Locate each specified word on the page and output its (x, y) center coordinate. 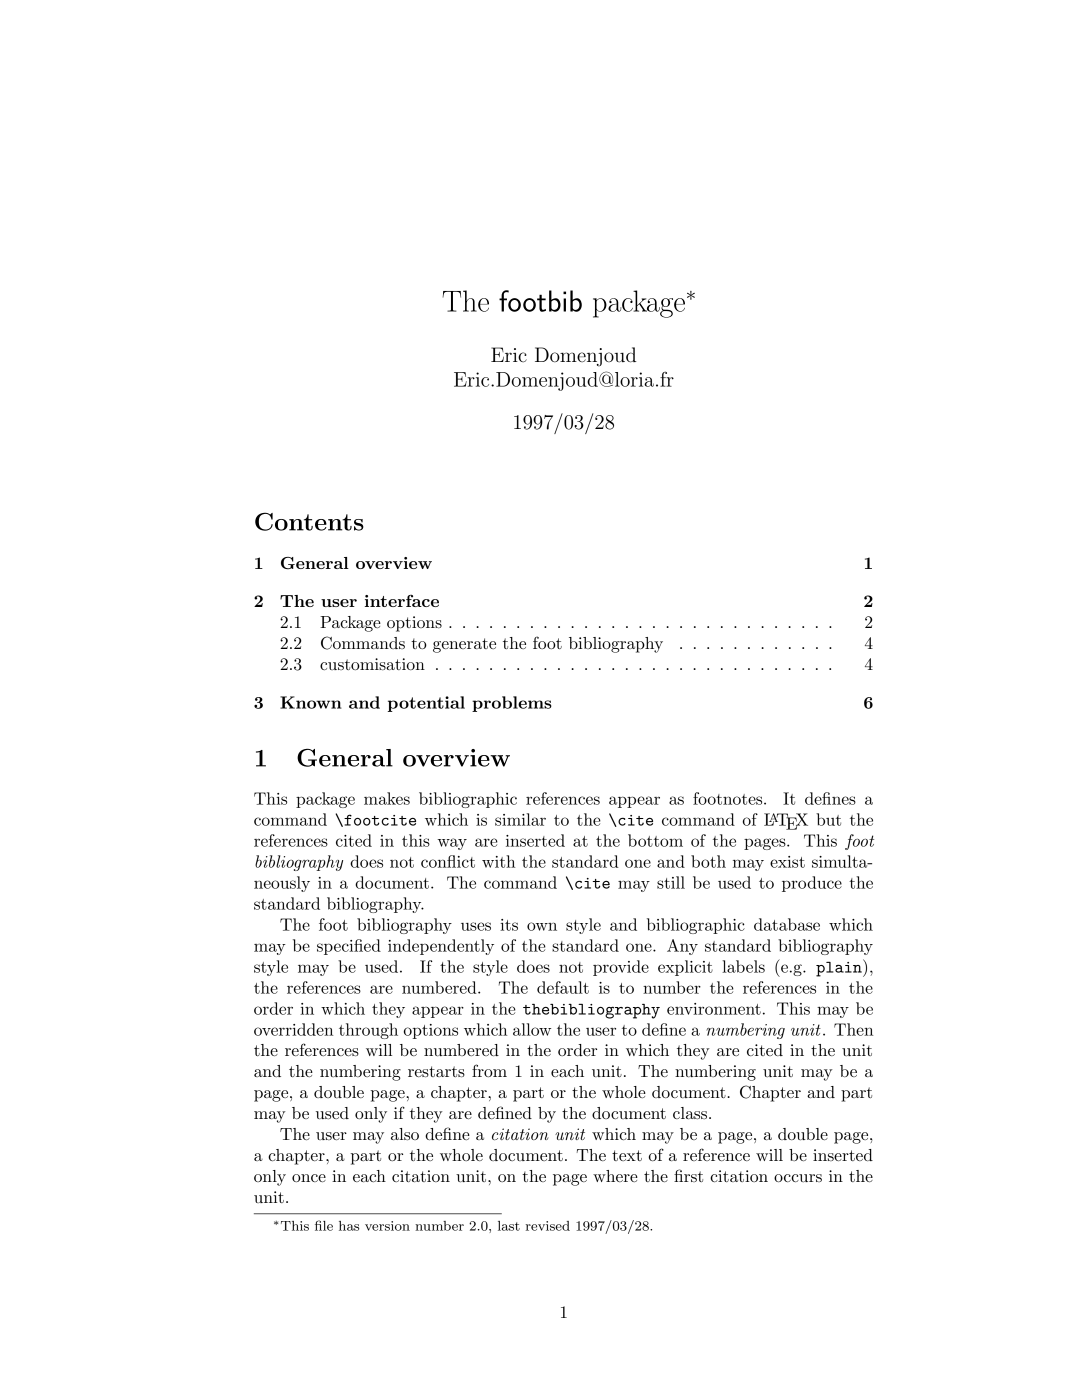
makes (387, 798)
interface (402, 600)
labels (743, 966)
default (563, 987)
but (828, 819)
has (349, 1226)
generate (464, 645)
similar (520, 819)
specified (349, 947)
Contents (309, 521)
